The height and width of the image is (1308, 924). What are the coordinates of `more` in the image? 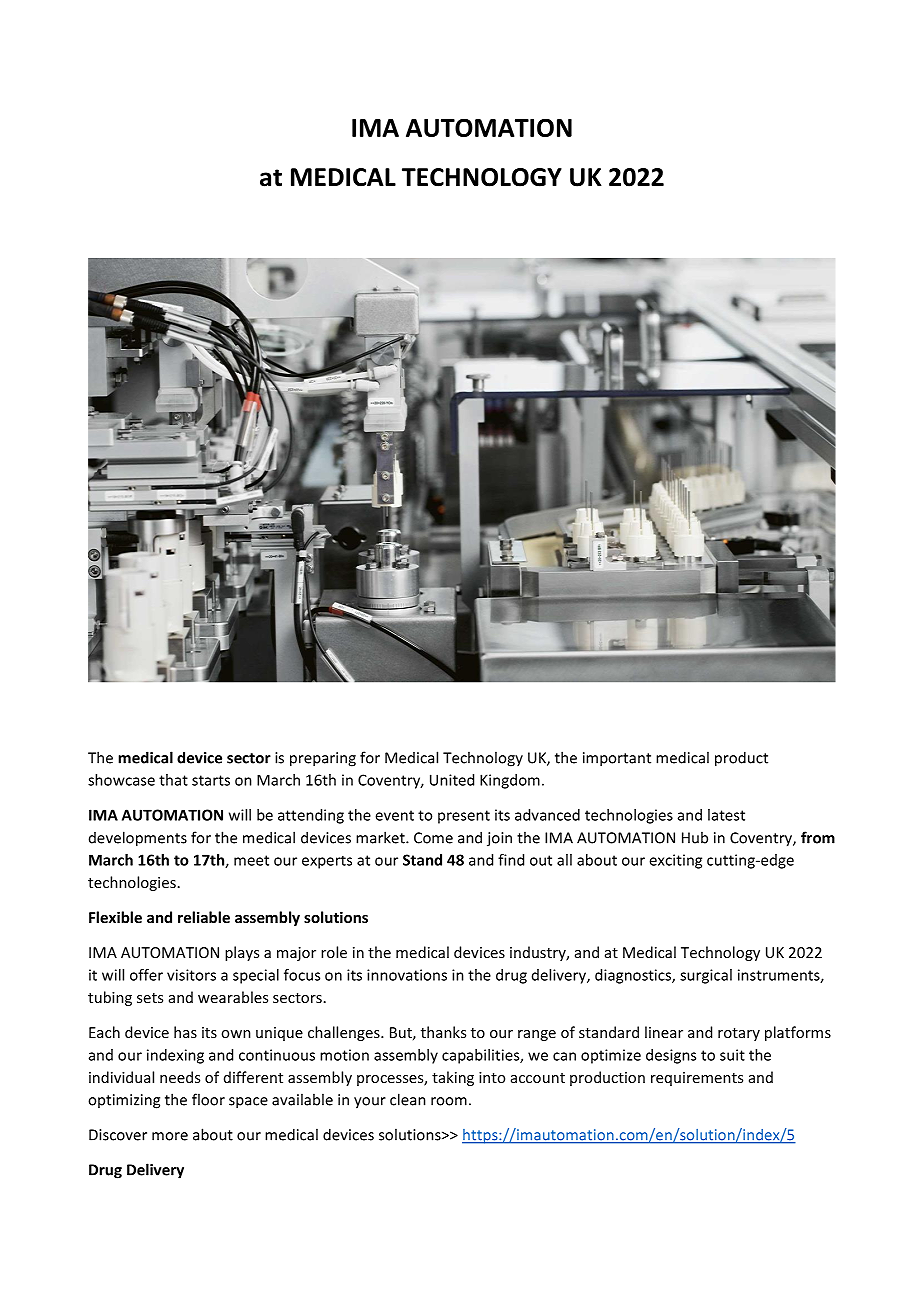 It's located at (170, 1136).
